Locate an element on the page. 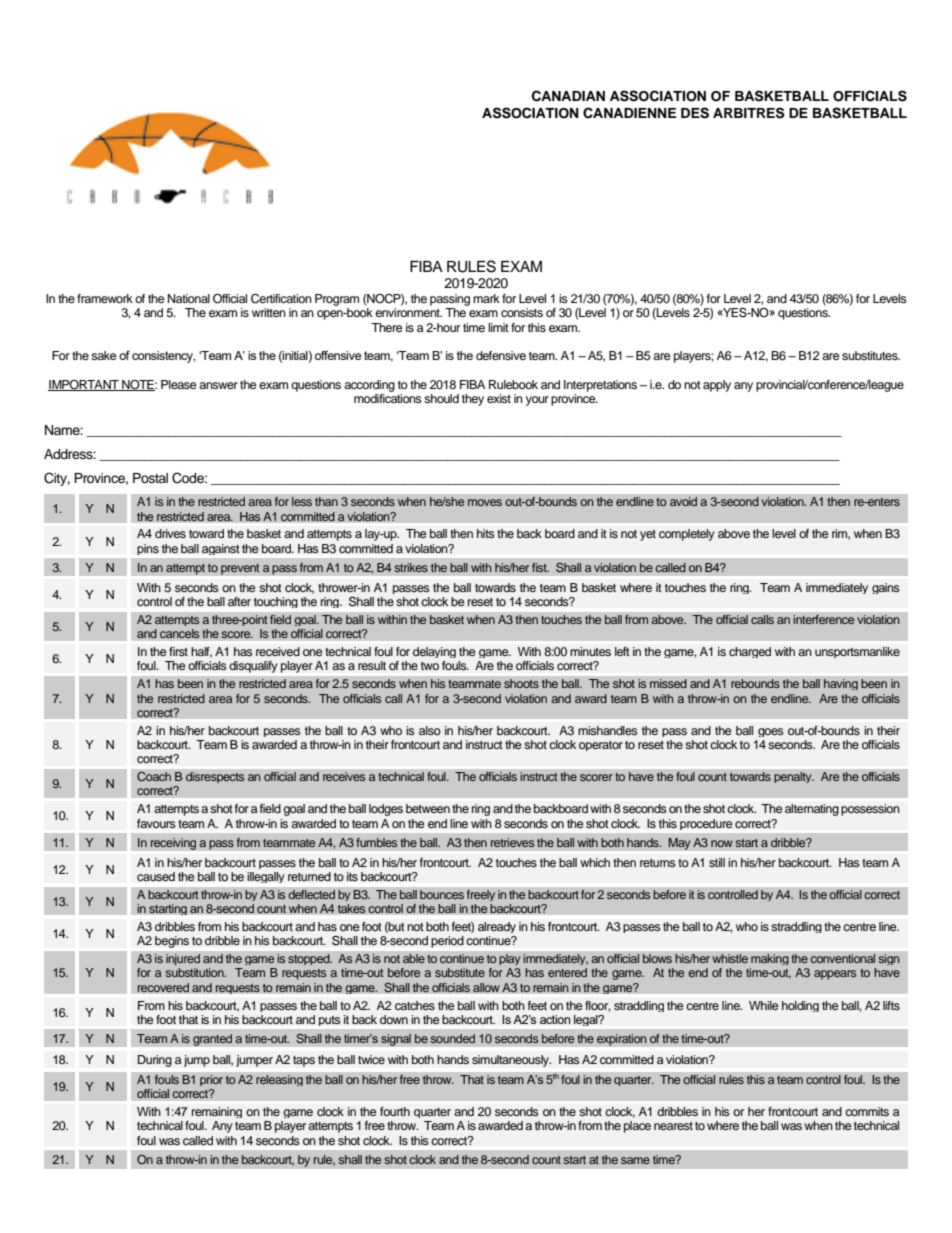 The image size is (952, 1233). exist is located at coordinates (499, 398).
